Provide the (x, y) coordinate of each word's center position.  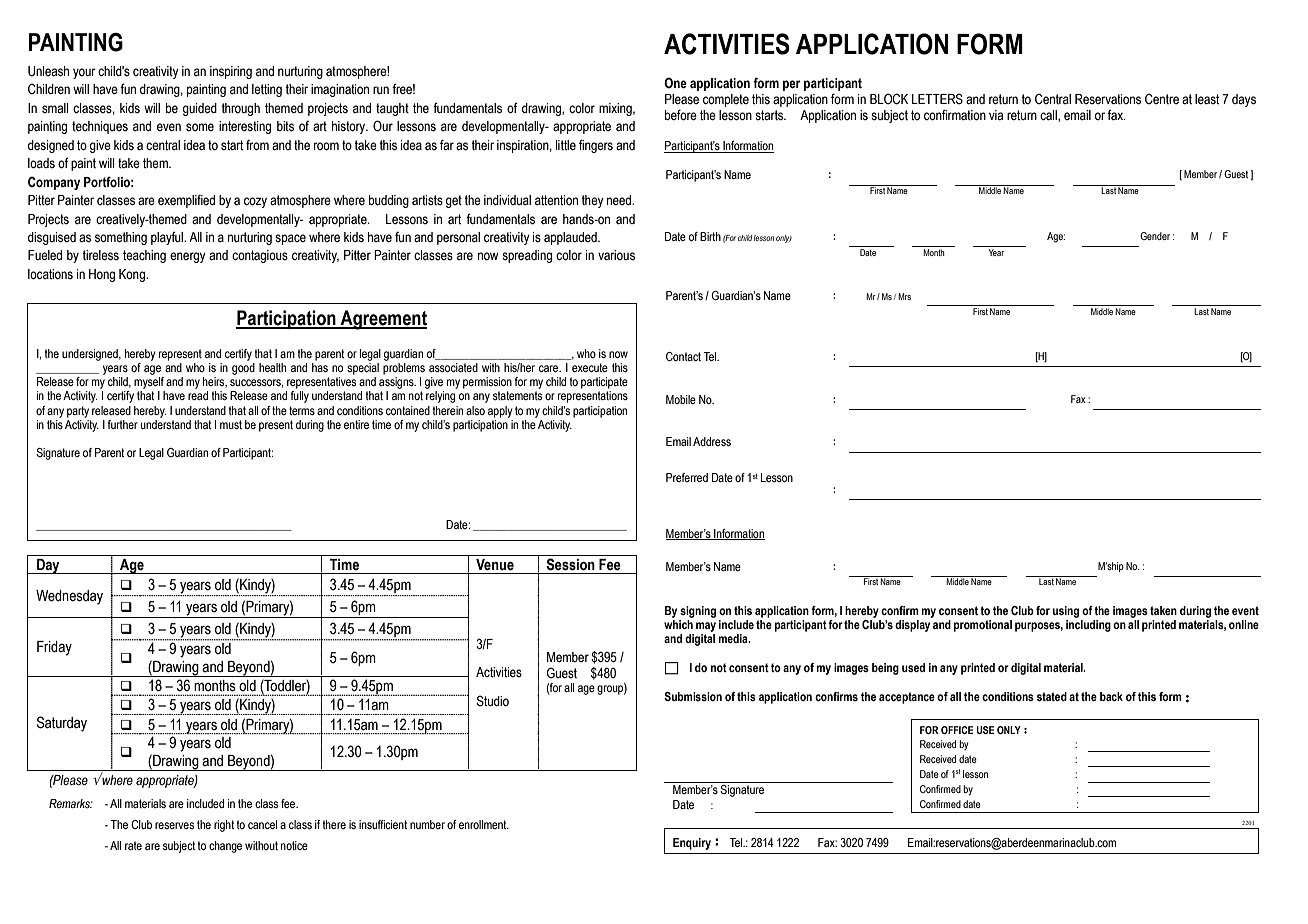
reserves (174, 825)
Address (712, 441)
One (675, 83)
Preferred (687, 477)
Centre (1162, 98)
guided (200, 109)
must (231, 424)
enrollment (484, 824)
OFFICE (957, 730)
